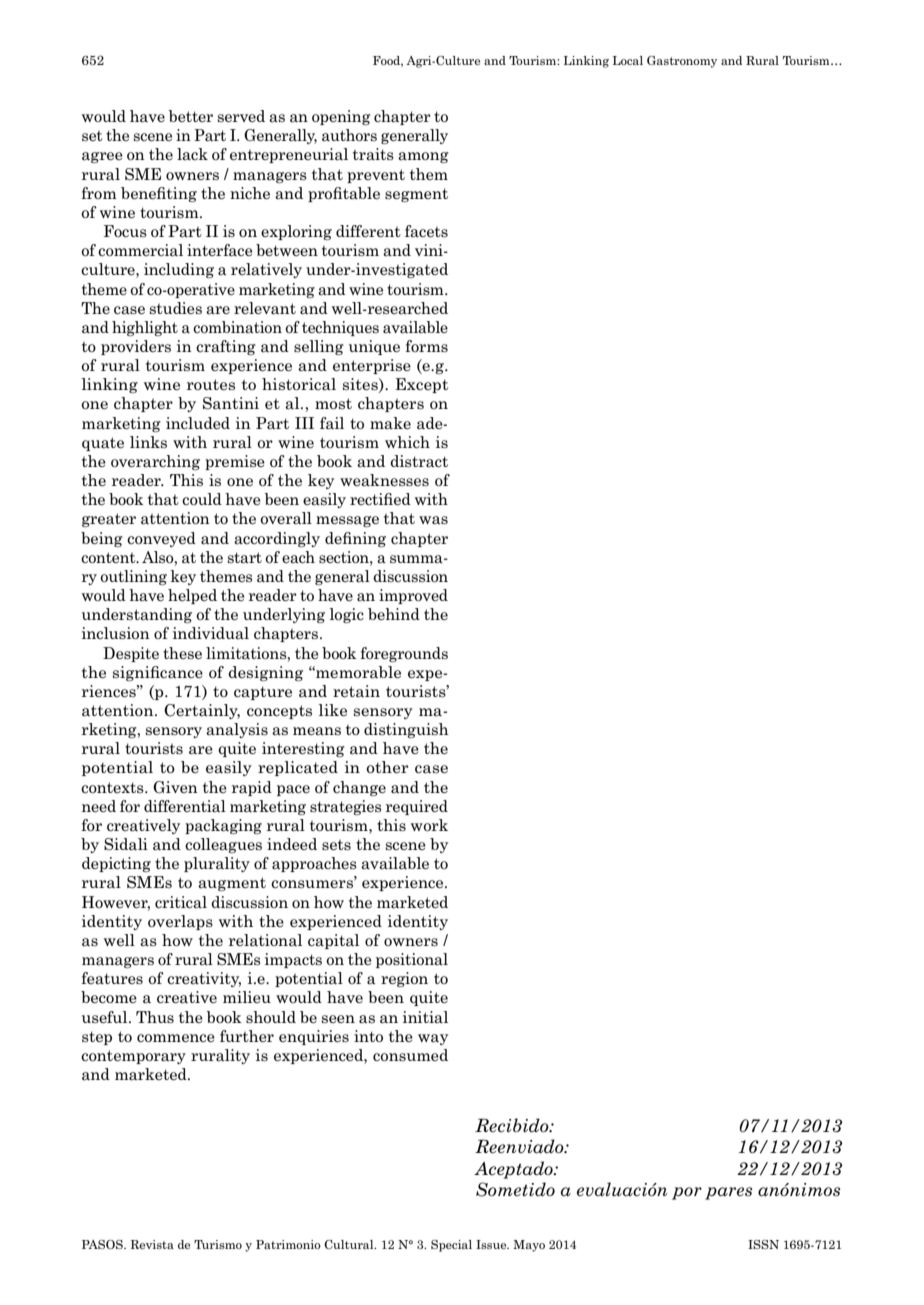  What do you see at coordinates (182, 653) in the screenshot?
I see `these` at bounding box center [182, 653].
